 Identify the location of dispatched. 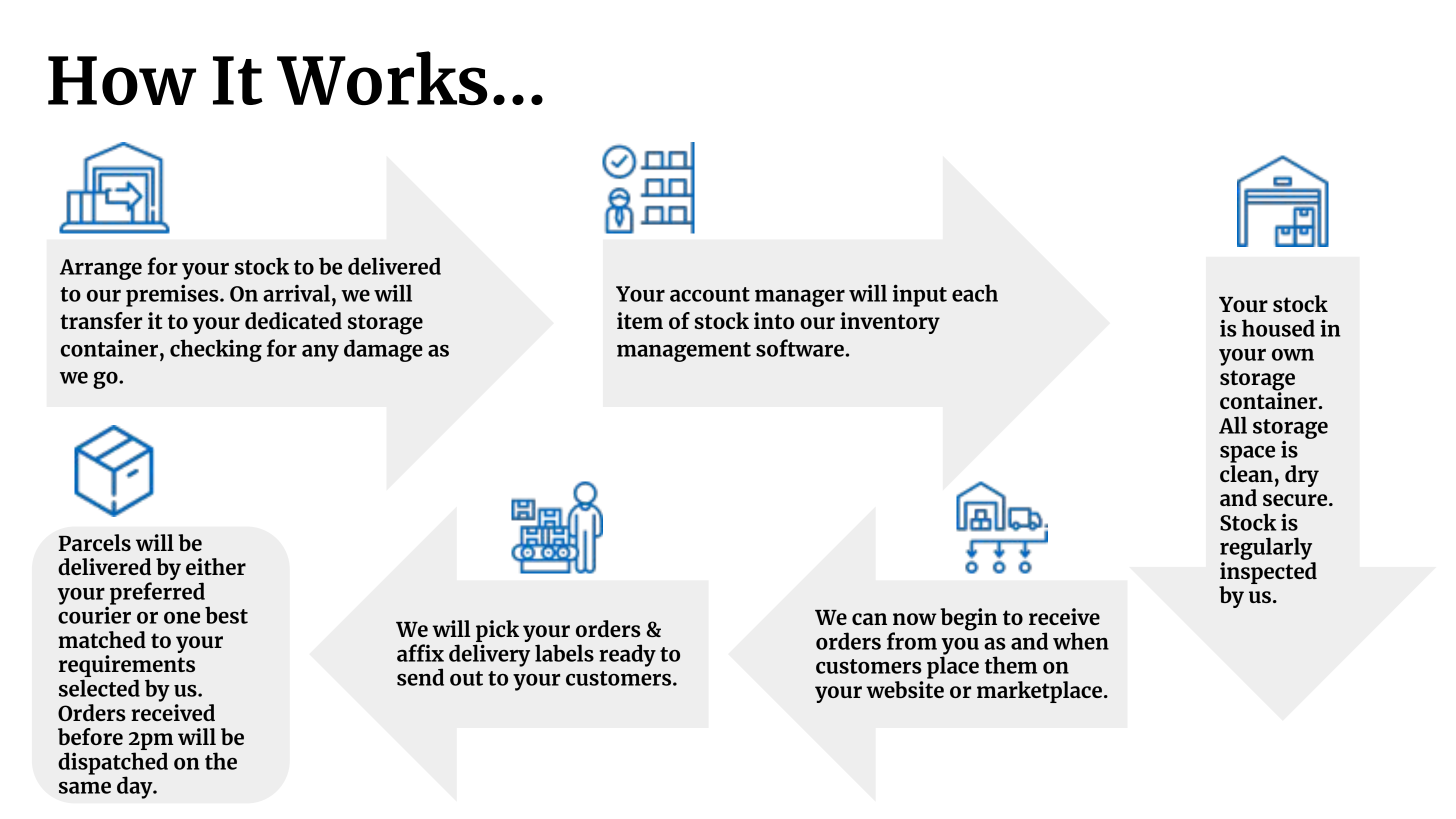
(113, 764).
